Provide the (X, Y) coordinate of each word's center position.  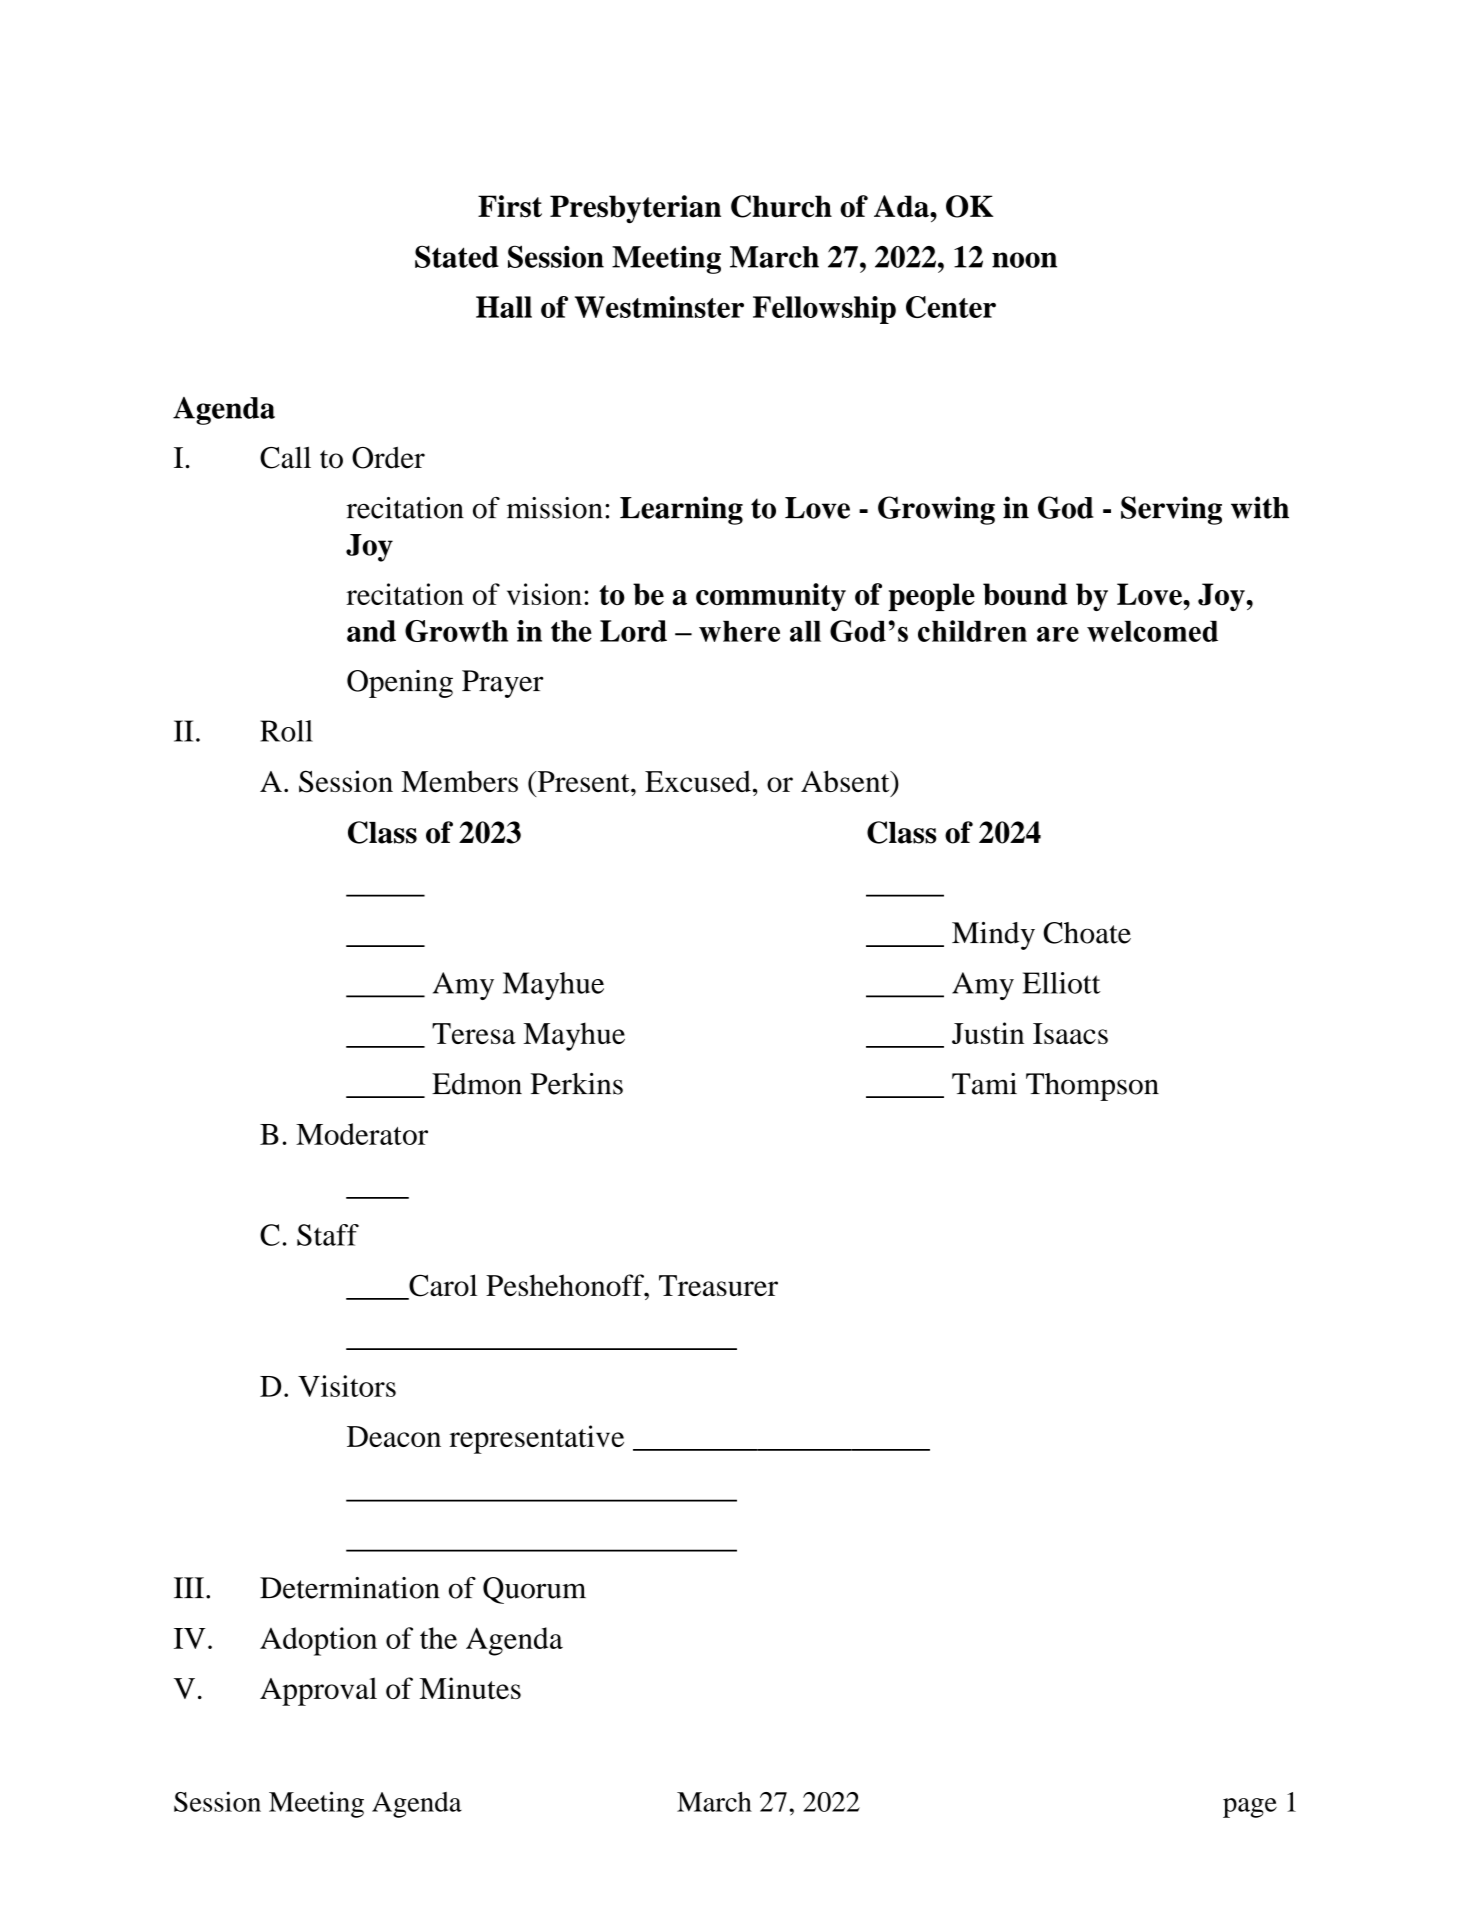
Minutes (470, 1688)
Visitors (347, 1386)
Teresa (474, 1033)
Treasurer (718, 1285)
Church (781, 206)
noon (1024, 260)
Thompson (1092, 1087)
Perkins (577, 1084)
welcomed (1152, 631)
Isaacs (1070, 1033)
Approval (318, 1691)
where (739, 631)
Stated (457, 256)
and (371, 631)
